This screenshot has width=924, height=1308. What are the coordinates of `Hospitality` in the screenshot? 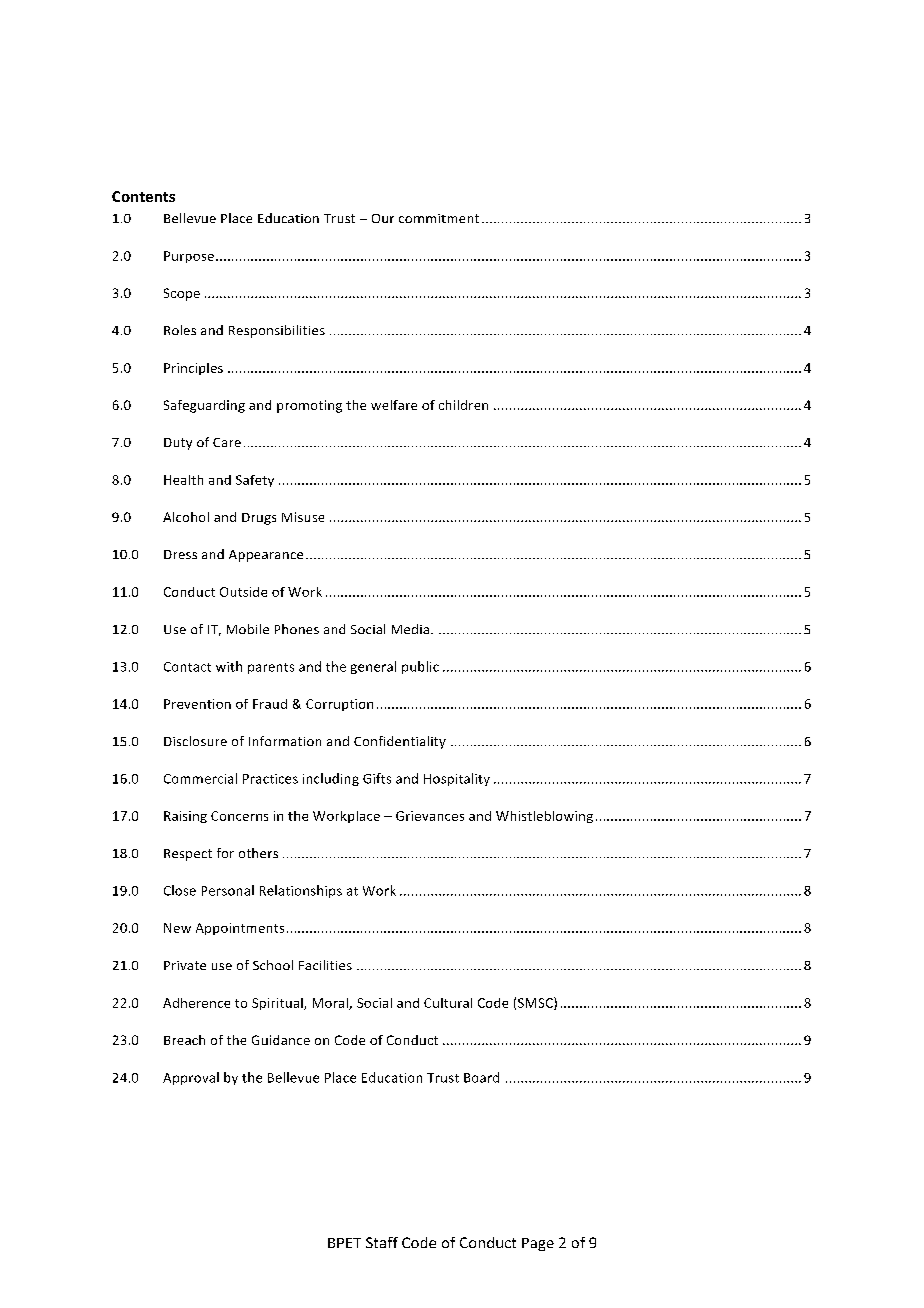 It's located at (457, 779).
